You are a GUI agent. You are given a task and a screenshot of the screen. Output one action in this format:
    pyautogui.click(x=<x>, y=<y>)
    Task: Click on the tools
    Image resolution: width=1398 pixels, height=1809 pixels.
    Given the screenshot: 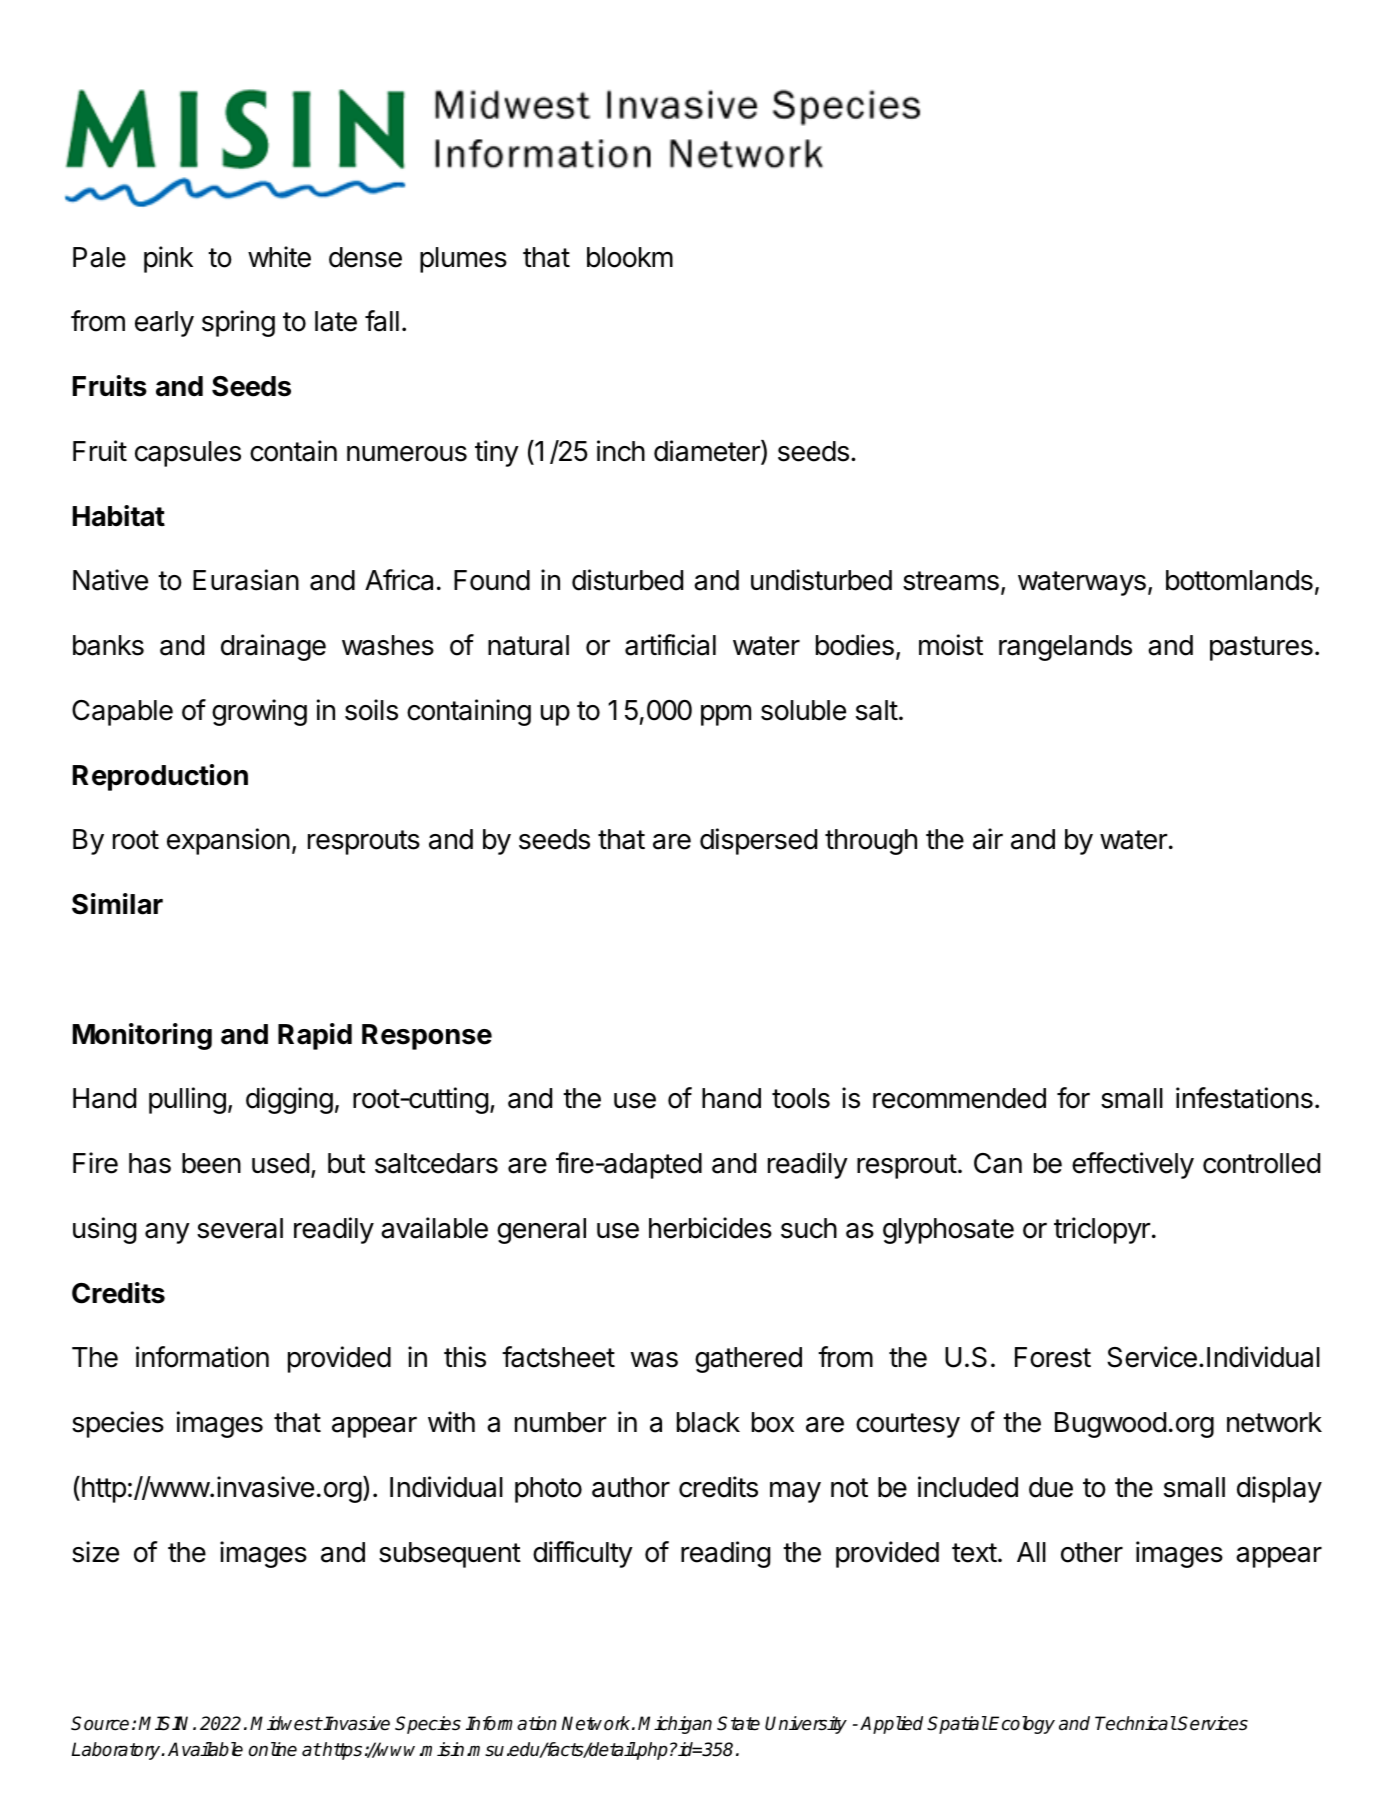 What is the action you would take?
    pyautogui.click(x=801, y=1098)
